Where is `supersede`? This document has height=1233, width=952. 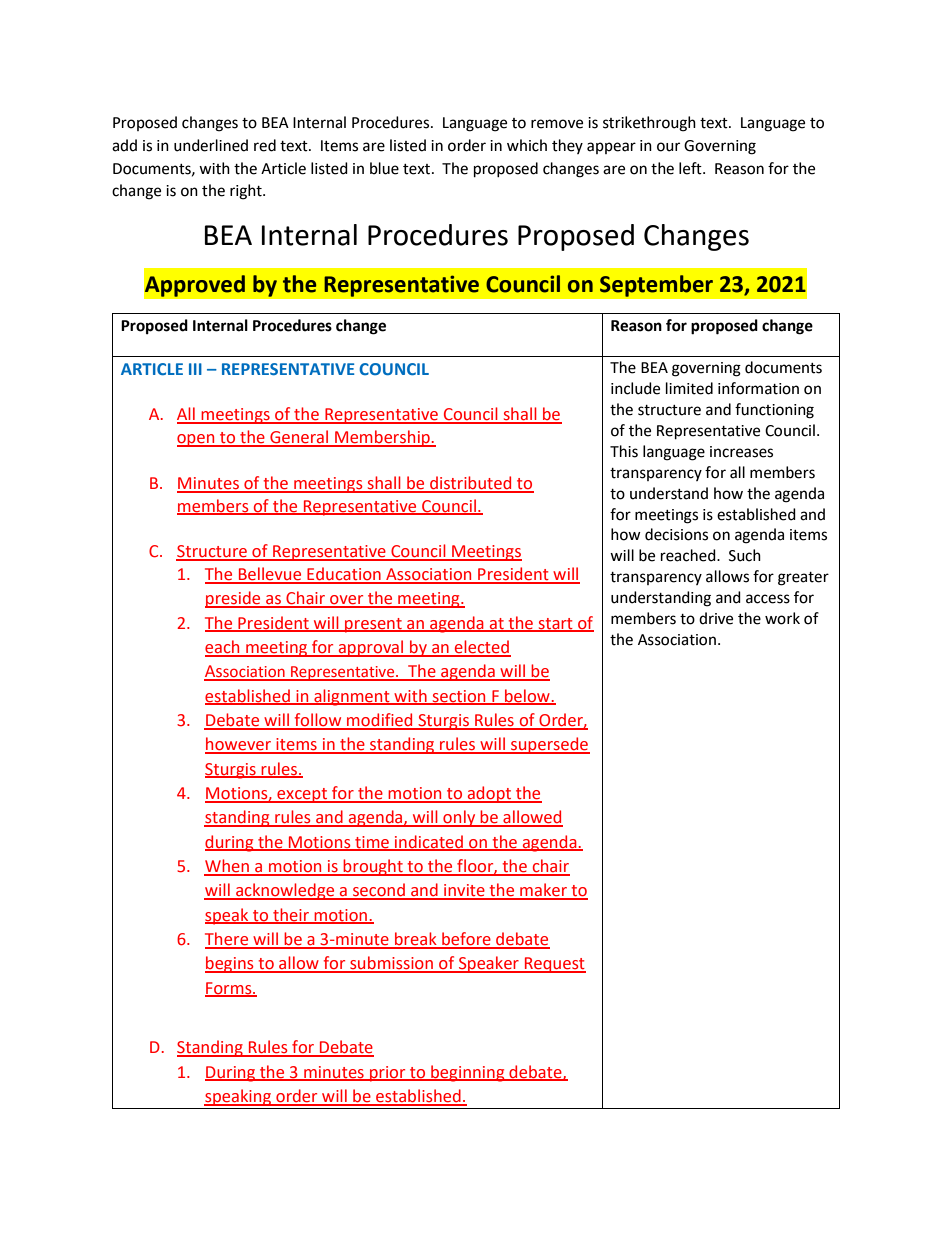
supersede is located at coordinates (549, 745).
